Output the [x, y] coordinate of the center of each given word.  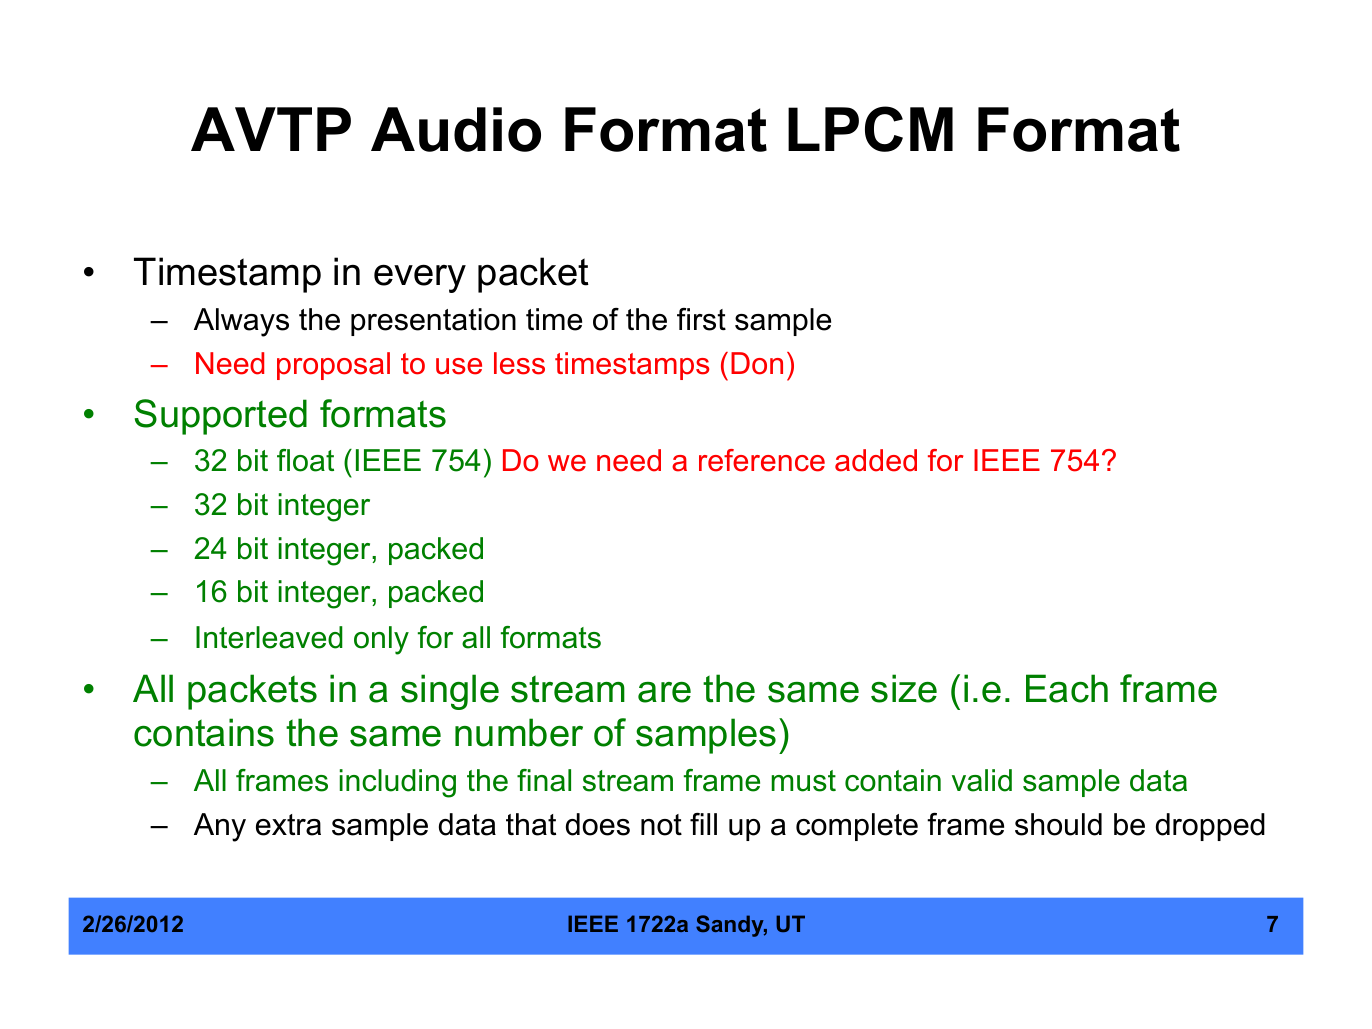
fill [703, 824]
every [420, 278]
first [701, 319]
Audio [456, 129]
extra [288, 825]
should [1058, 824]
